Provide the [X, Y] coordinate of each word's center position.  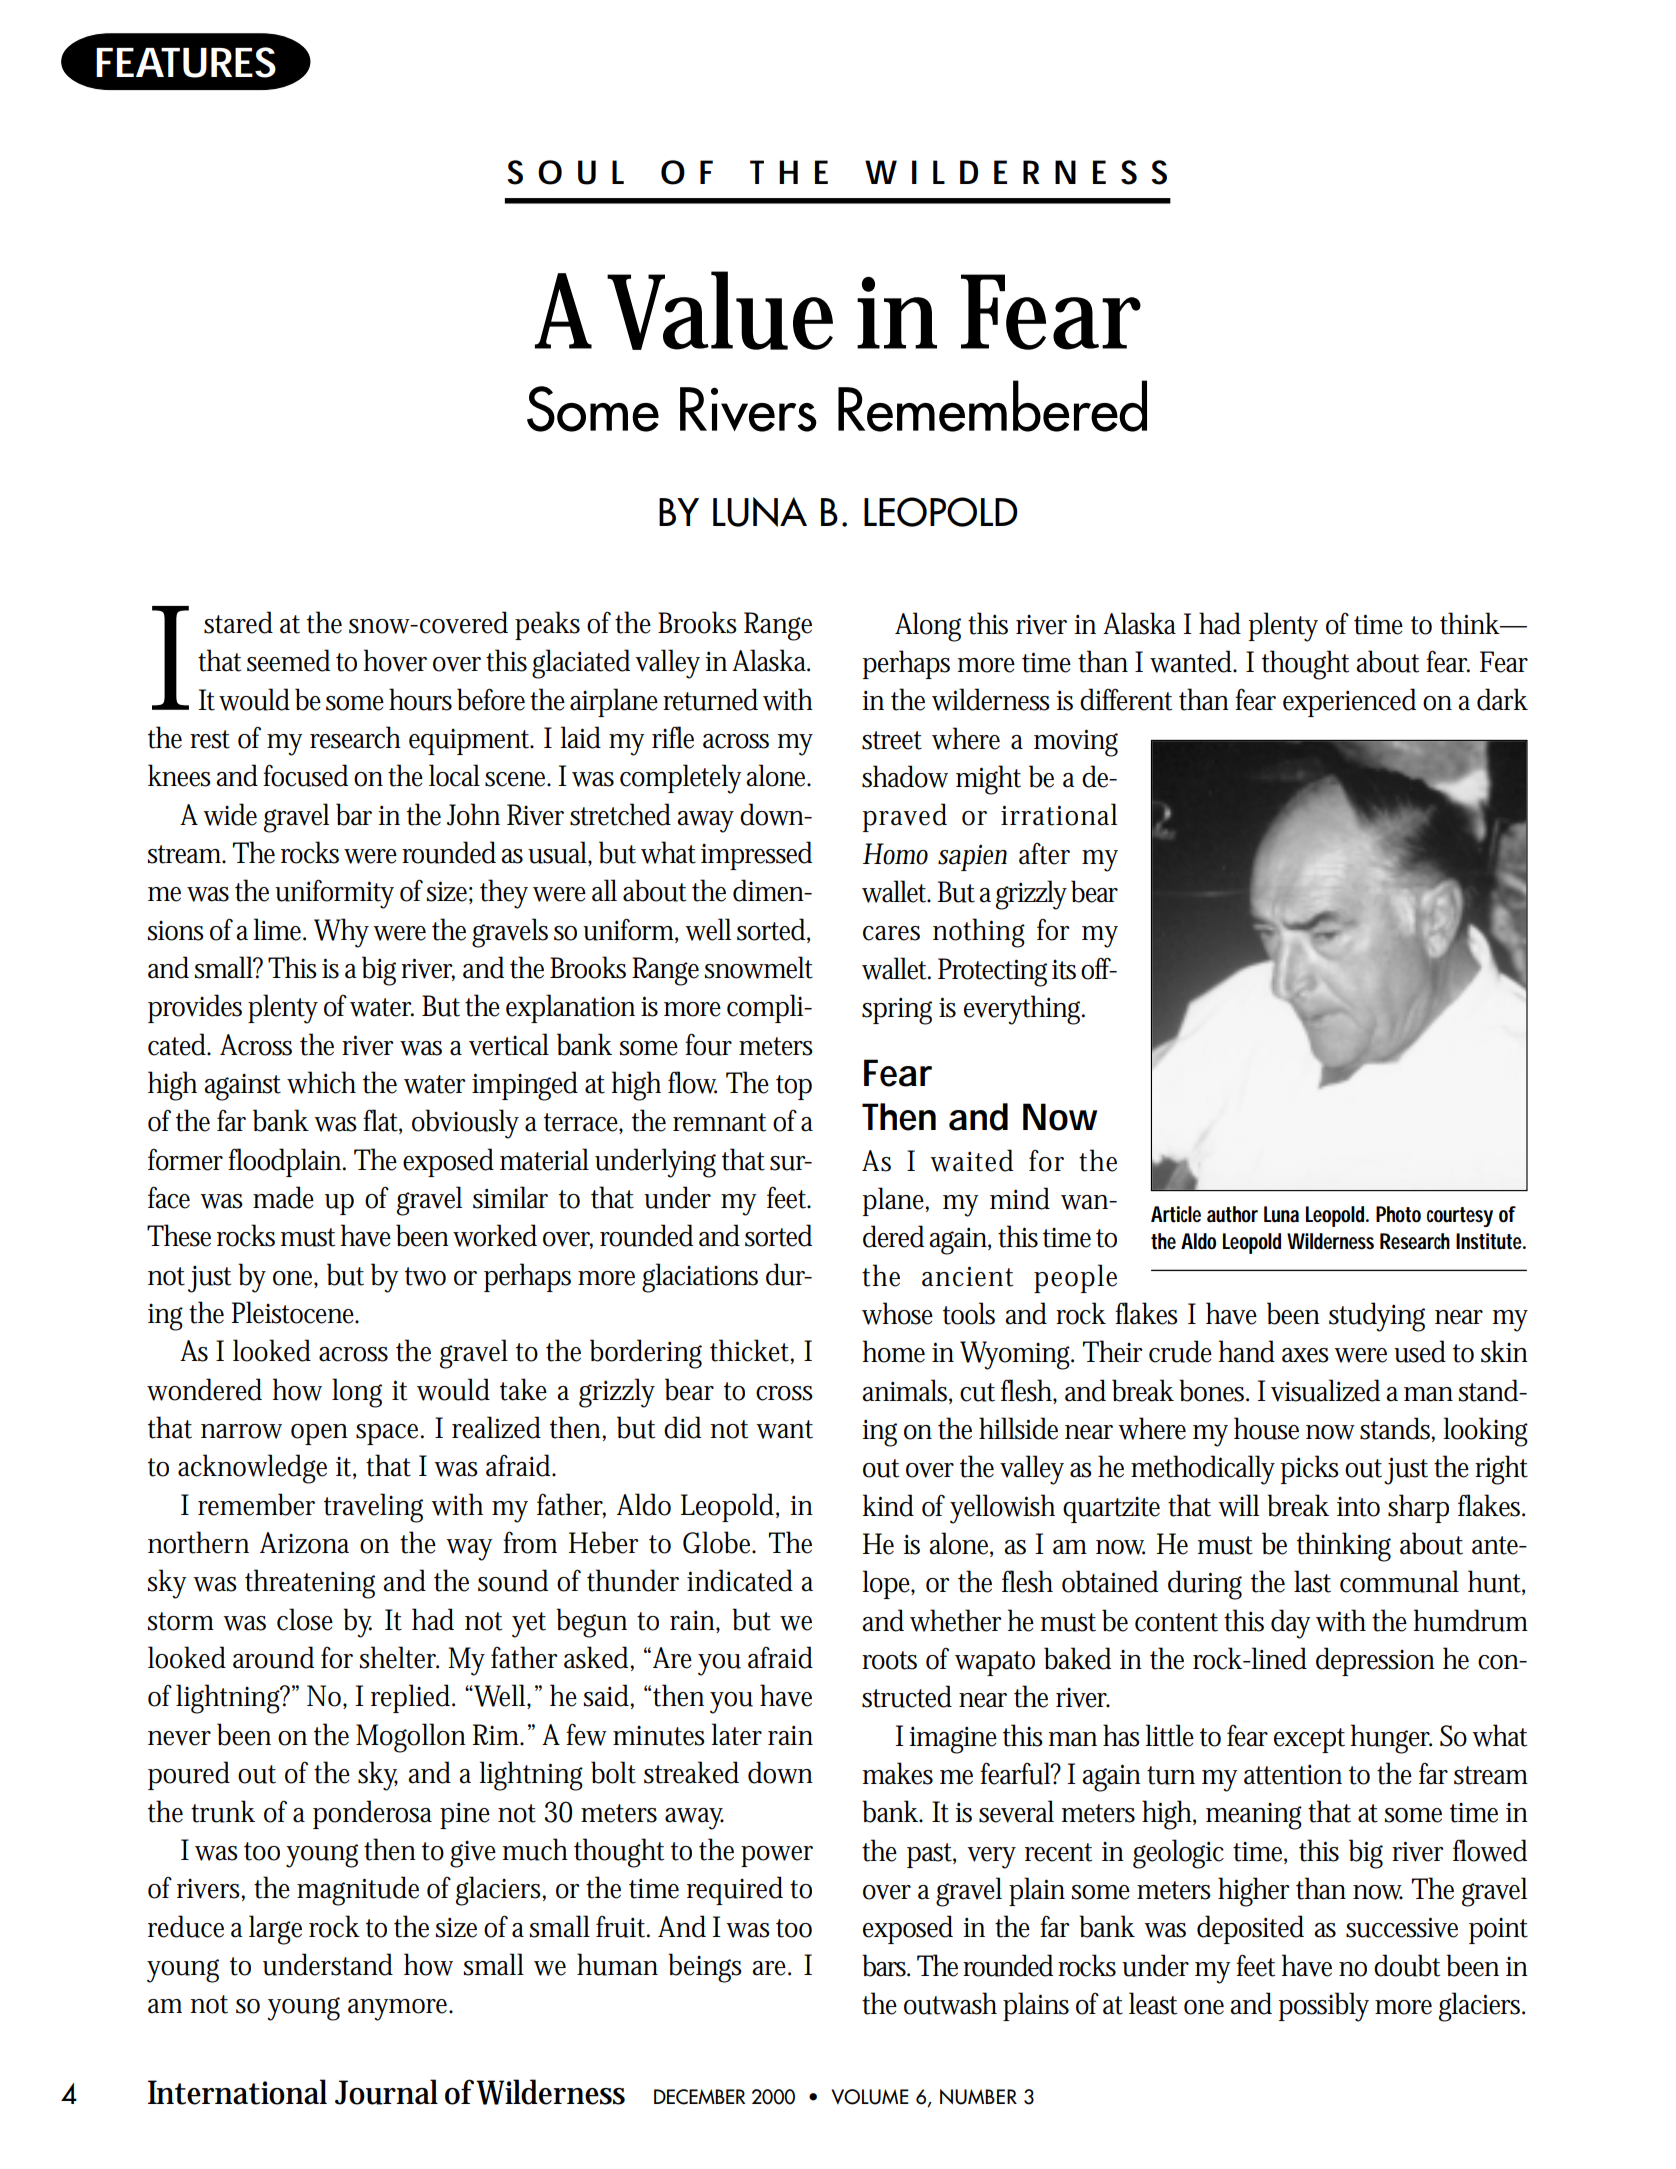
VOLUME [870, 2097]
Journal [386, 2092]
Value [720, 310]
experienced [1349, 702]
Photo [1398, 1214]
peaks [547, 625]
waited [971, 1160]
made [283, 1197]
